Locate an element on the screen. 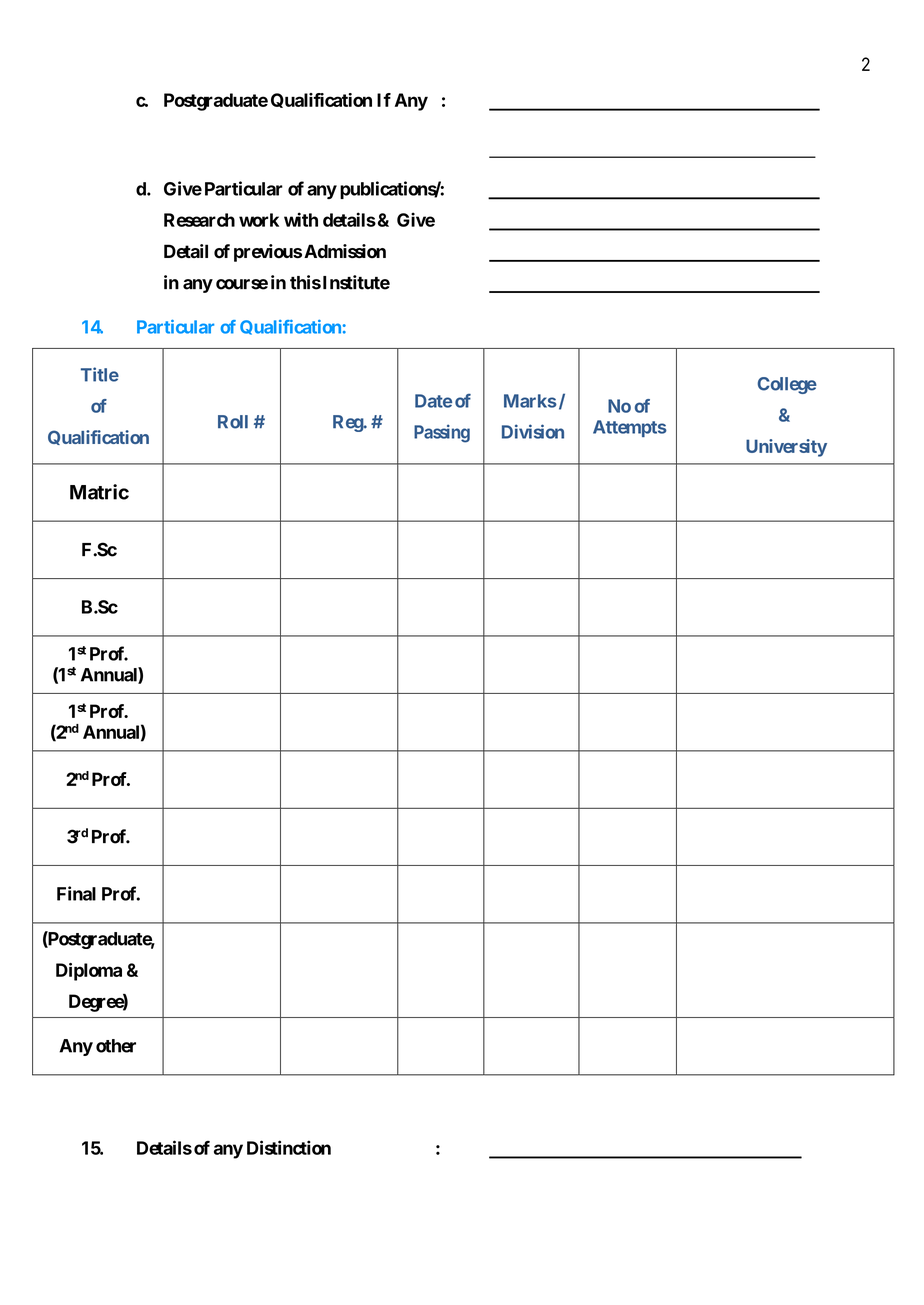 The height and width of the screenshot is (1305, 924). work is located at coordinates (259, 220).
